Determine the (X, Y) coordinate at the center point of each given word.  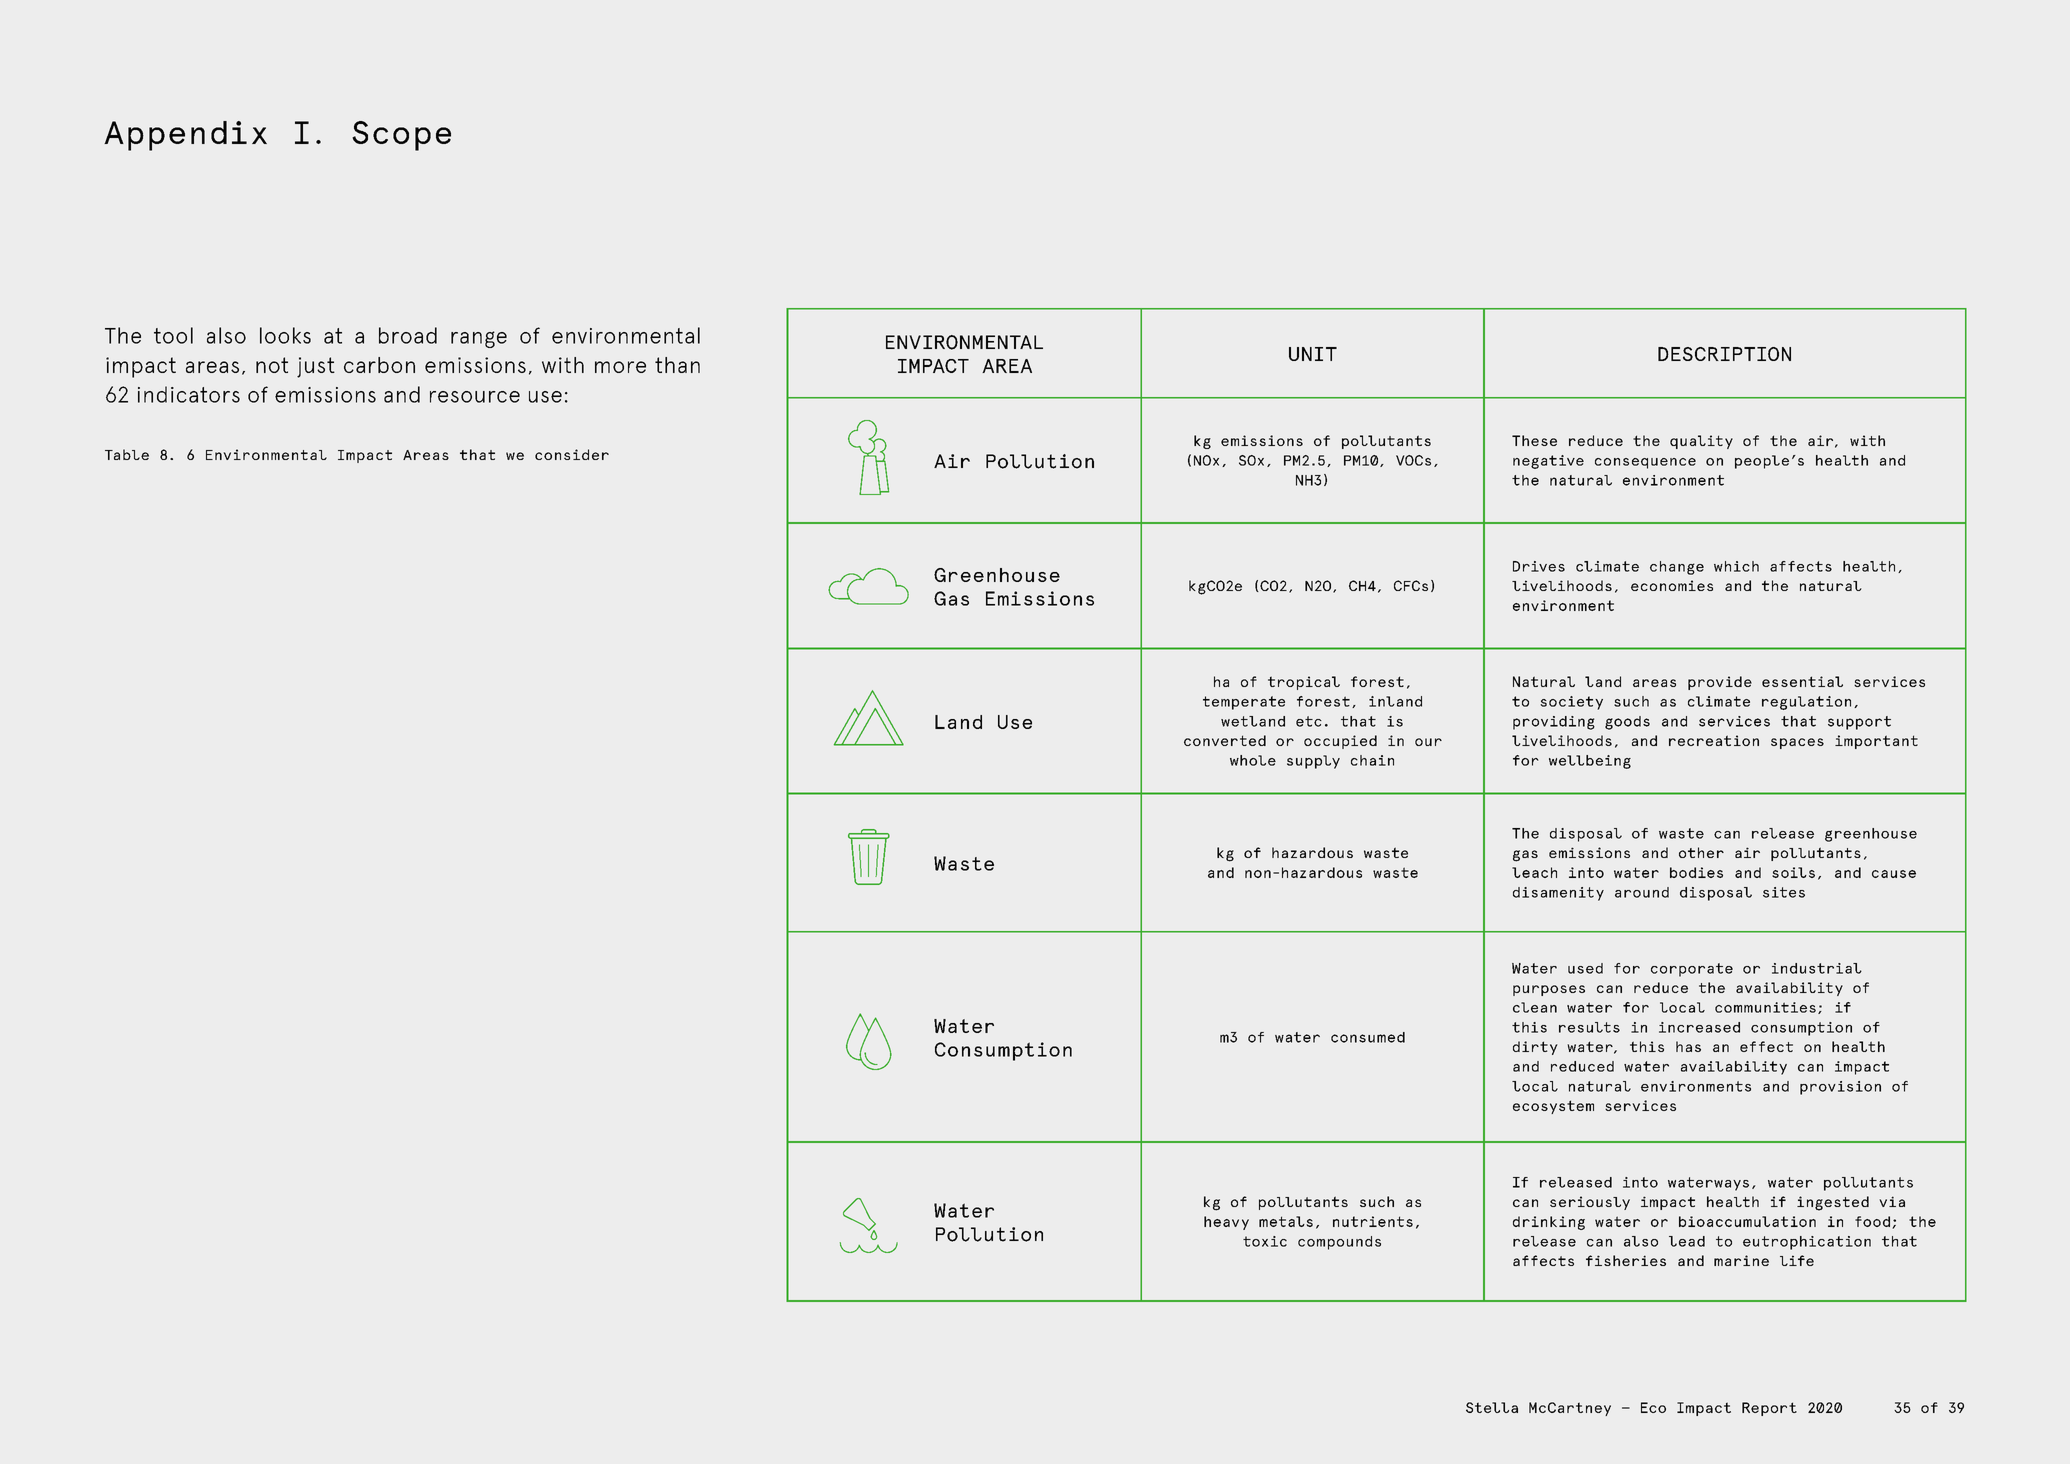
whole (1253, 760)
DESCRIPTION (1724, 354)
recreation (1714, 740)
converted (1225, 740)
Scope (401, 136)
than (677, 365)
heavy (1226, 1223)
